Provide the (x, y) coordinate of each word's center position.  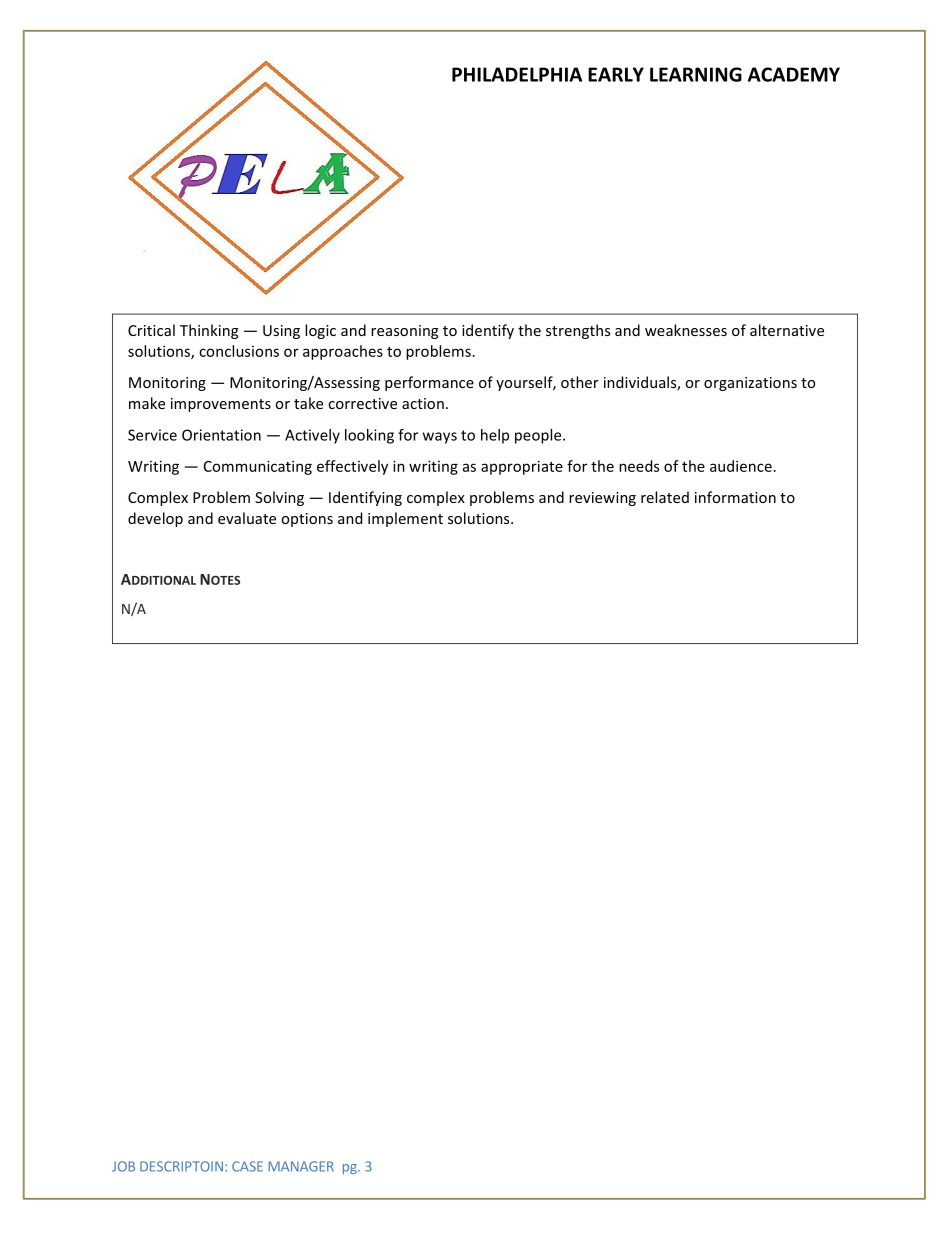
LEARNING (696, 74)
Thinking (209, 331)
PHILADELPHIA (517, 74)
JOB (123, 1166)
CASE (247, 1166)
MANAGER (301, 1166)
